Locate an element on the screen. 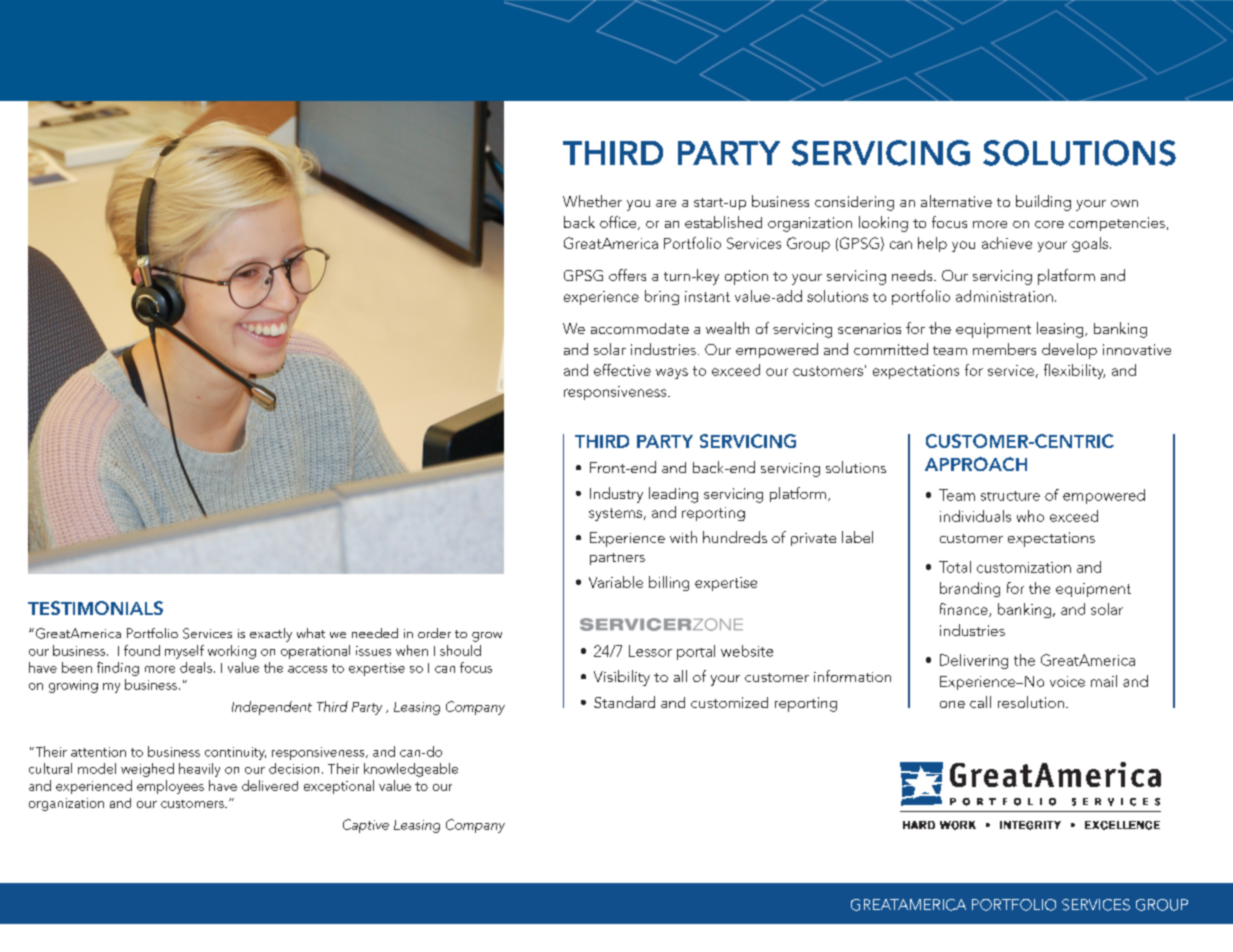  ways is located at coordinates (672, 373).
